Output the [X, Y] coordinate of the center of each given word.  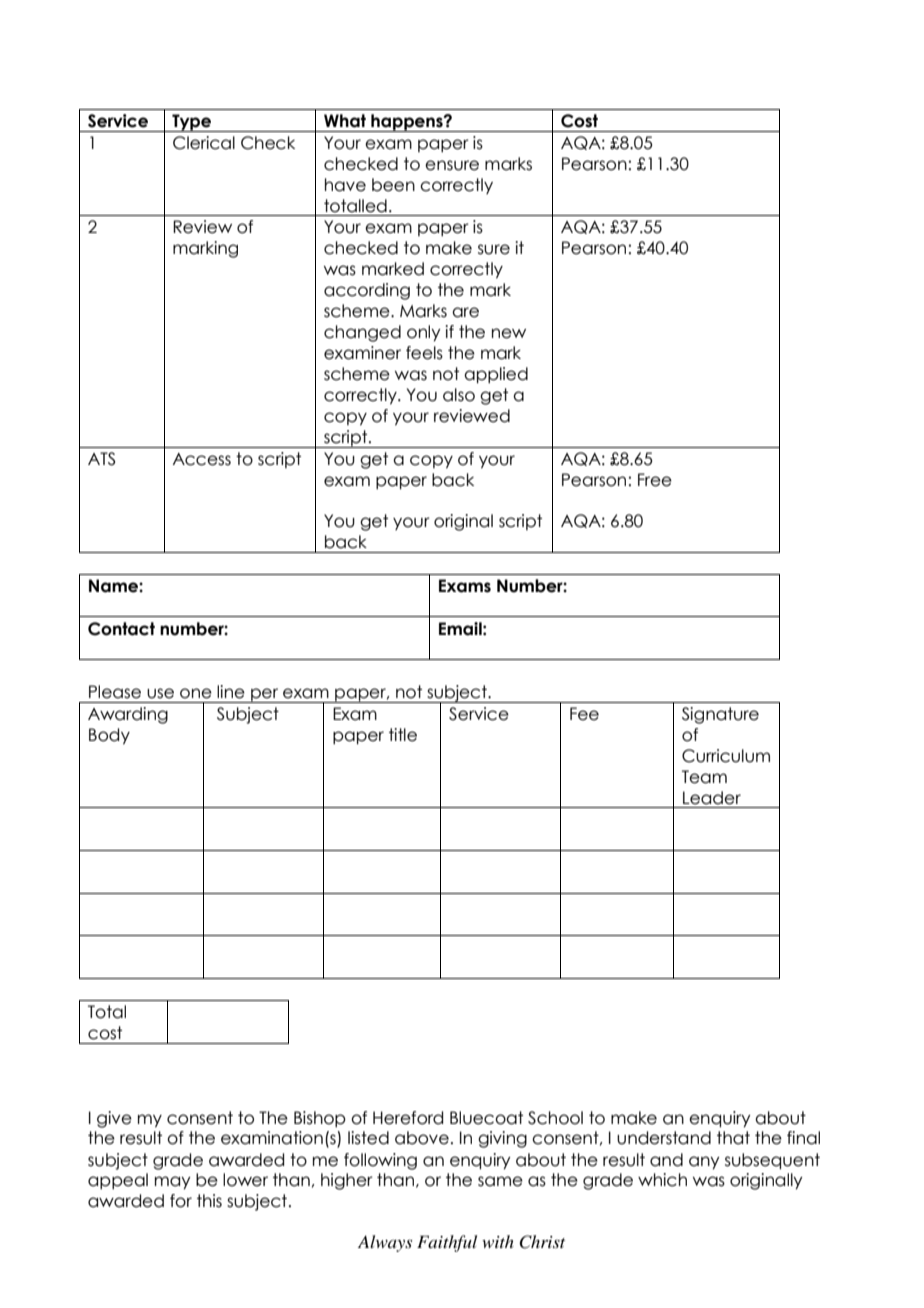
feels [424, 353]
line [231, 692]
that [733, 1138]
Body [109, 736]
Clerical [204, 143]
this [209, 1201]
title [403, 735]
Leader [712, 798]
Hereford [408, 1118]
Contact [121, 629]
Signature [720, 715]
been [393, 185]
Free [655, 480]
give [114, 1119]
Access [202, 459]
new [509, 333]
